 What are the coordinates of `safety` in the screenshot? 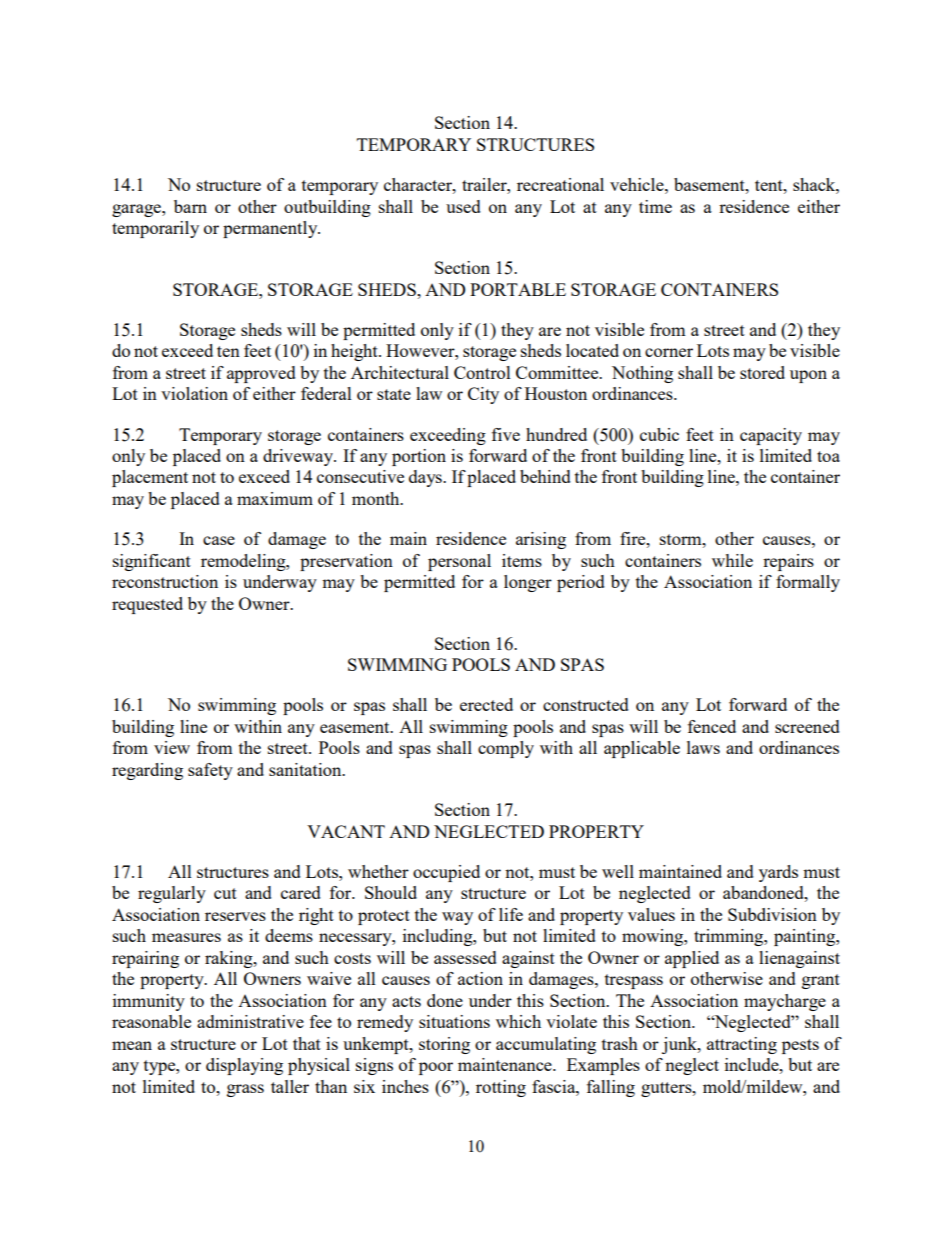 It's located at (210, 771).
